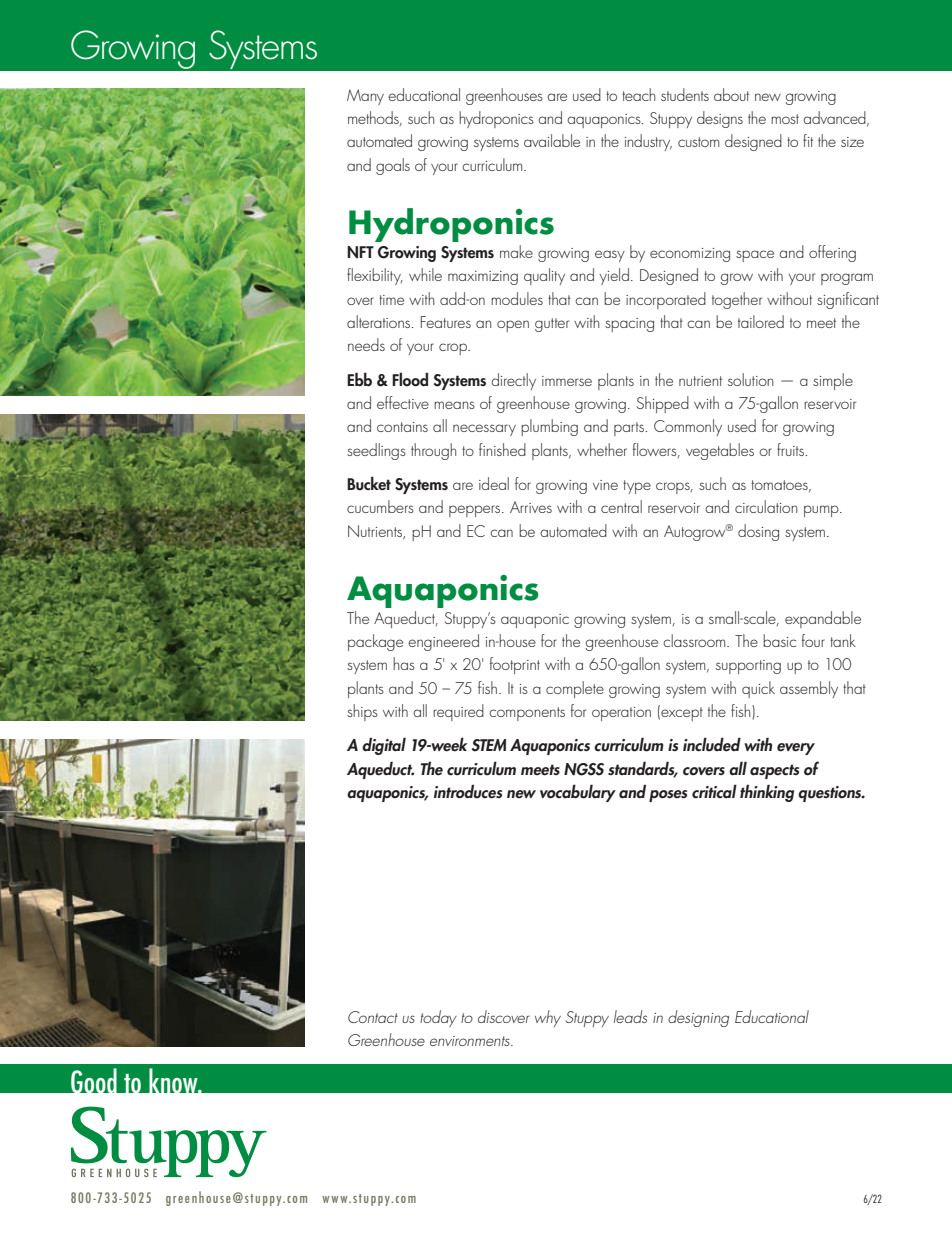 The height and width of the document is (1233, 952). Describe the element at coordinates (621, 506) in the document. I see `central` at that location.
